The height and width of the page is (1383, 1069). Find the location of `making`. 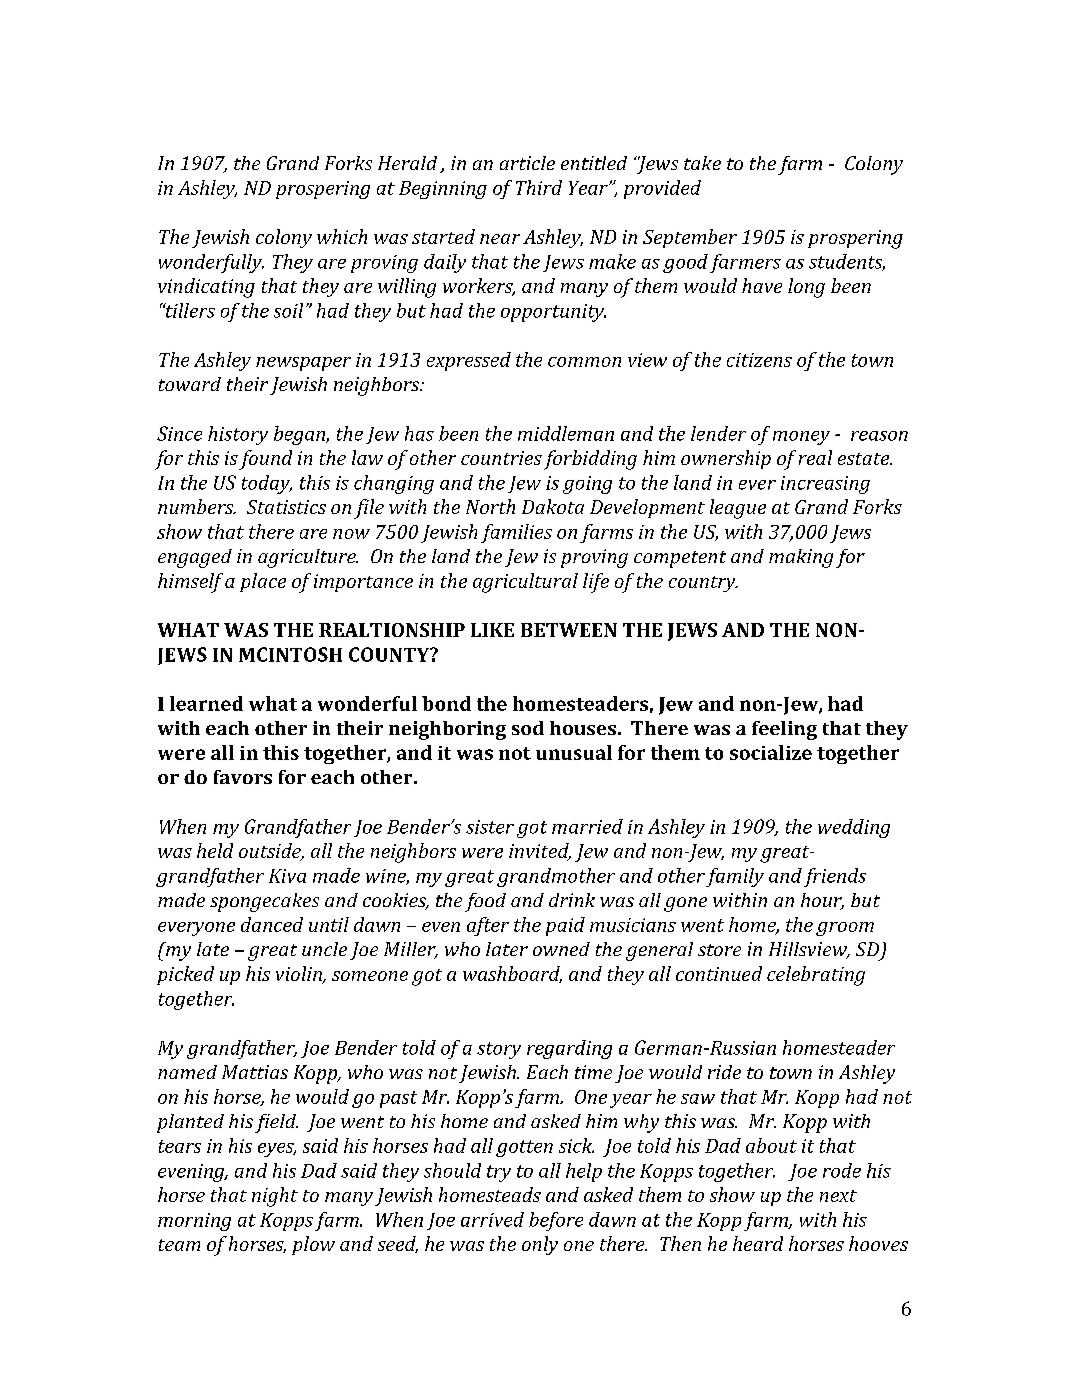

making is located at coordinates (801, 558).
